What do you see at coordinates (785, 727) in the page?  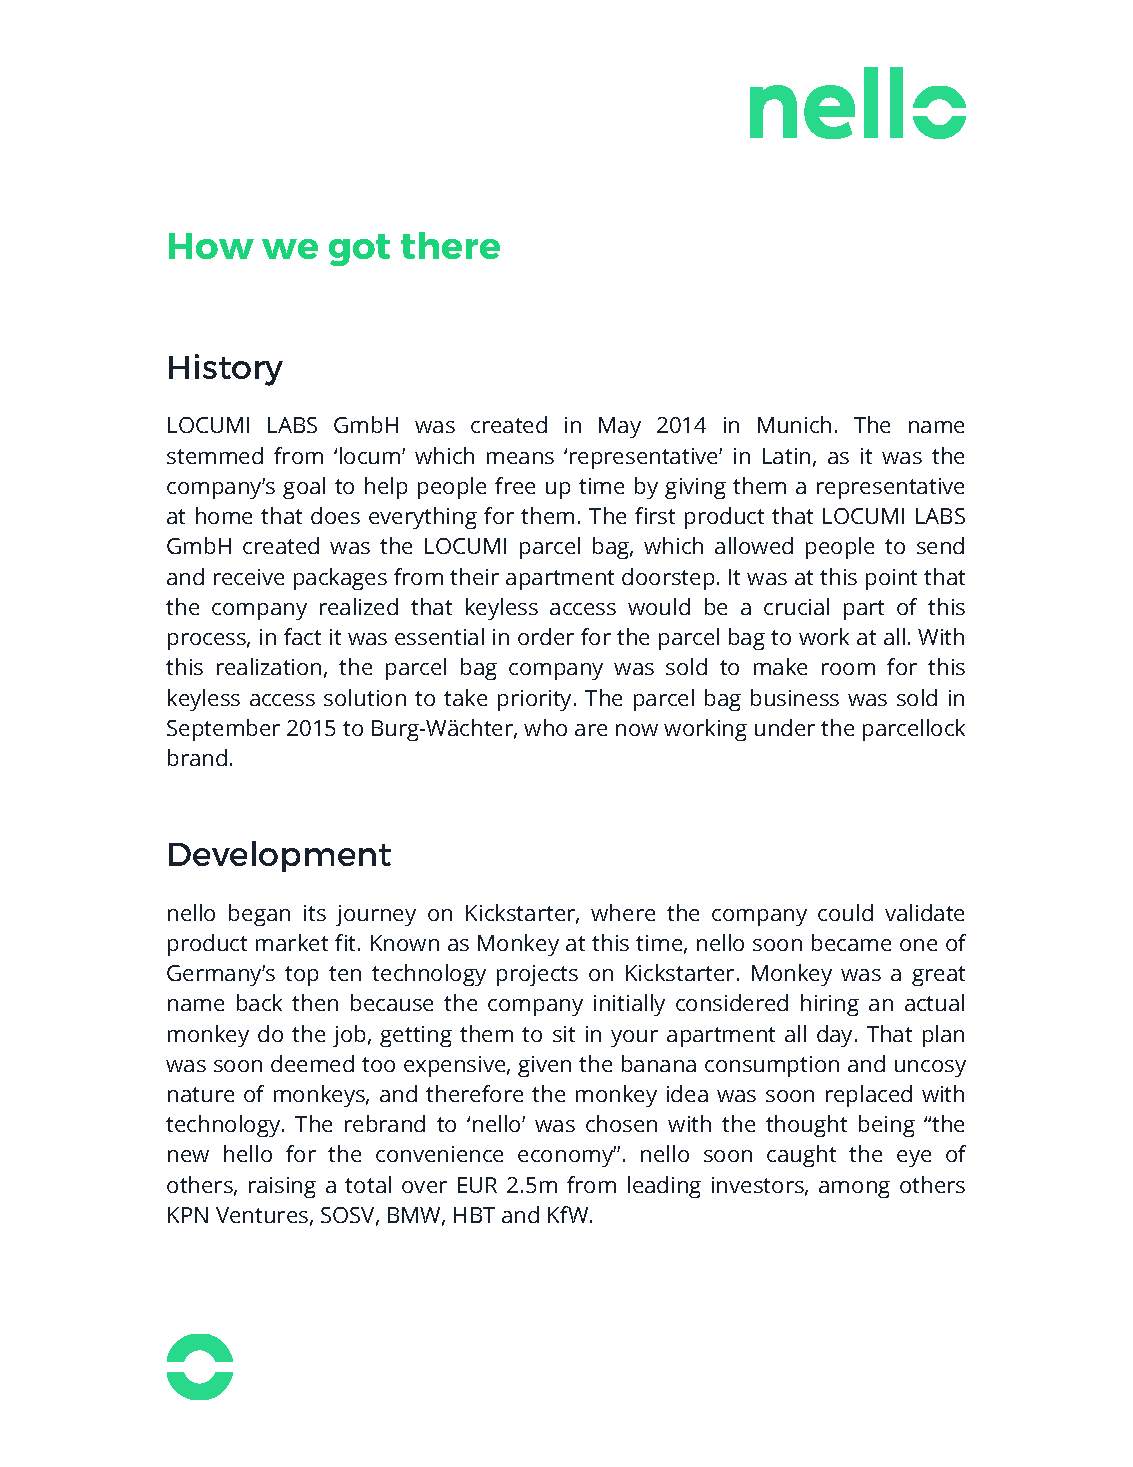 I see `under` at bounding box center [785, 727].
